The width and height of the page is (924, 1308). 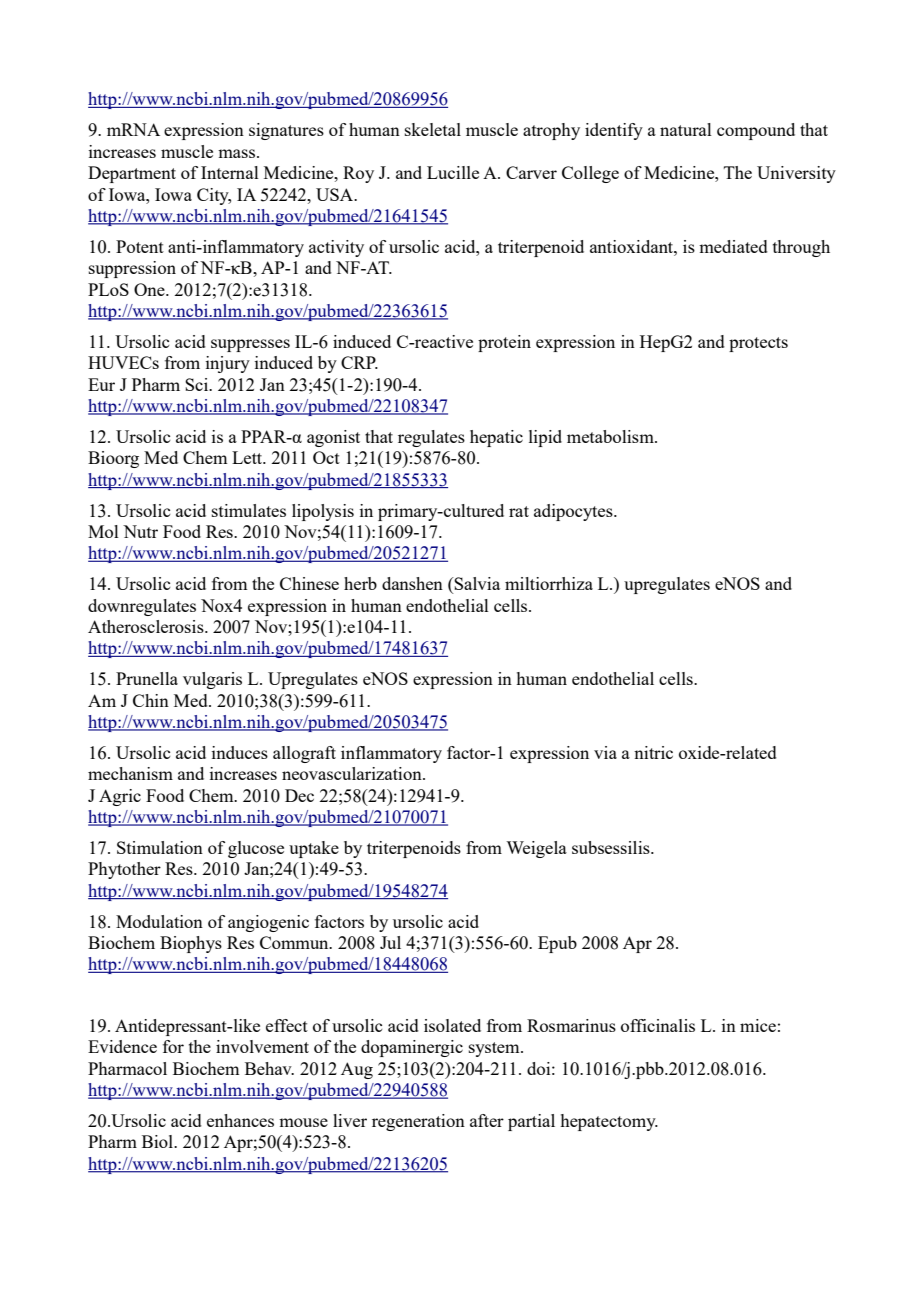 I want to click on Biol, so click(x=159, y=1141).
